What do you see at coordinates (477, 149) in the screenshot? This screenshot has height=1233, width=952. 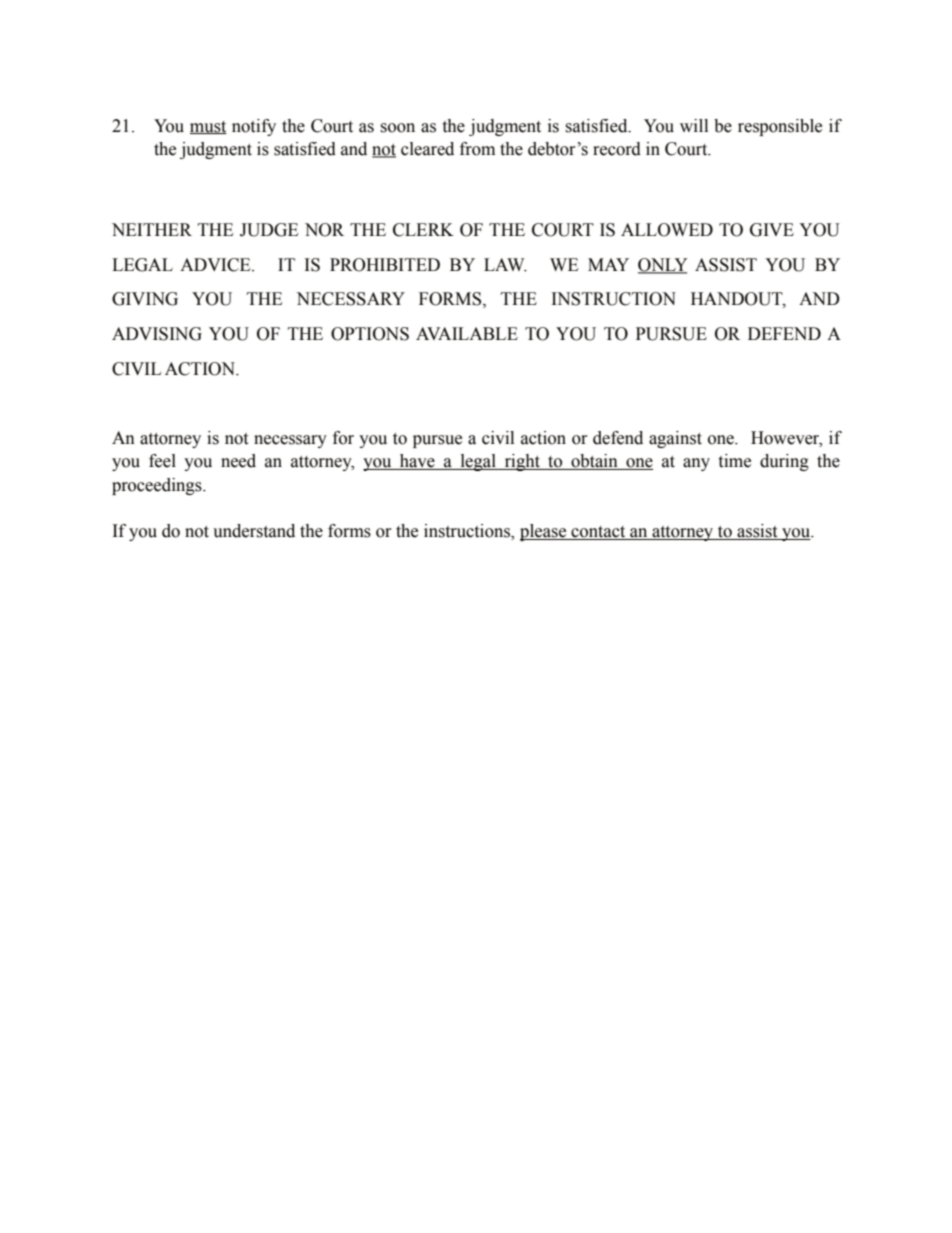 I see `from` at bounding box center [477, 149].
